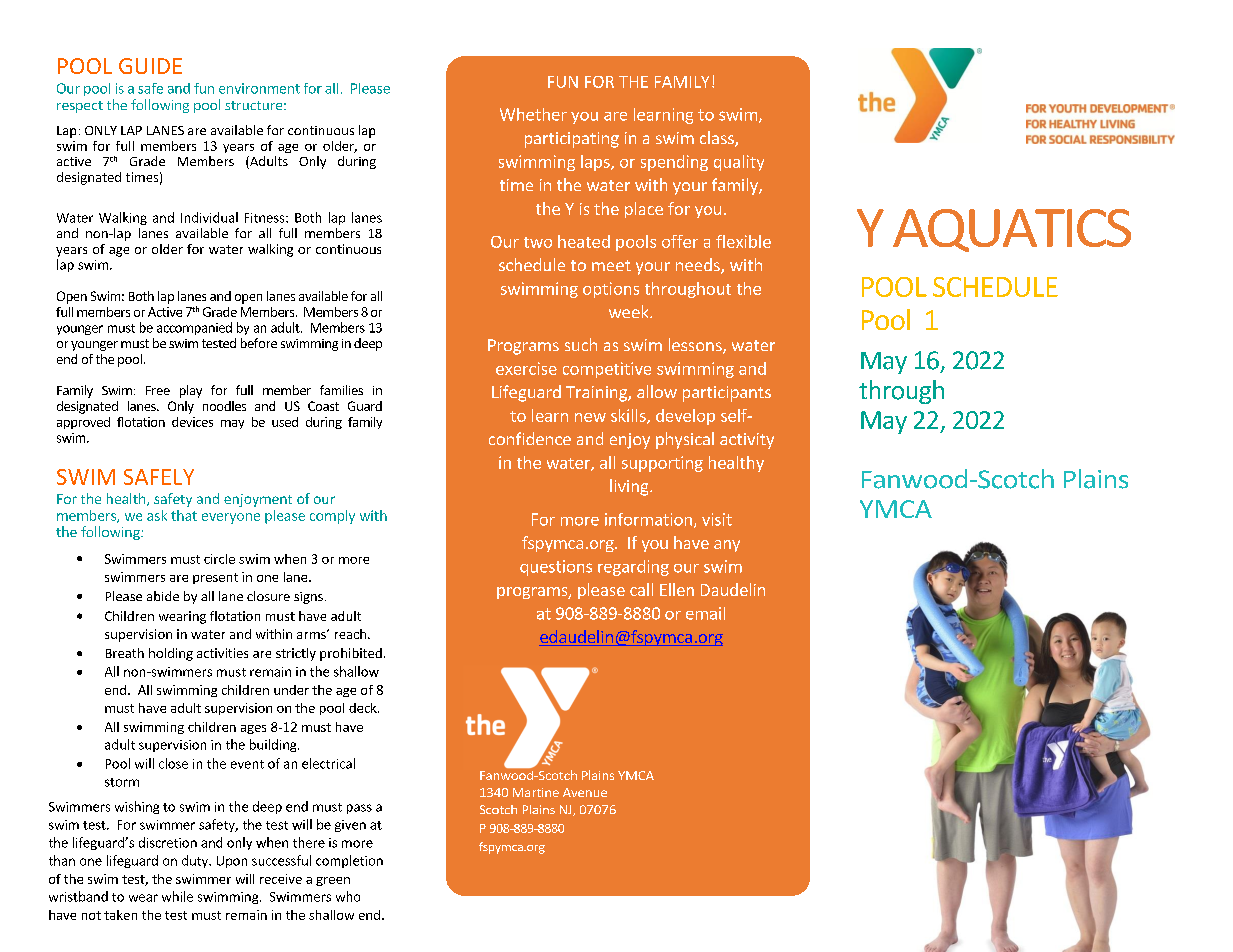 The image size is (1233, 952). I want to click on ask, so click(157, 515).
